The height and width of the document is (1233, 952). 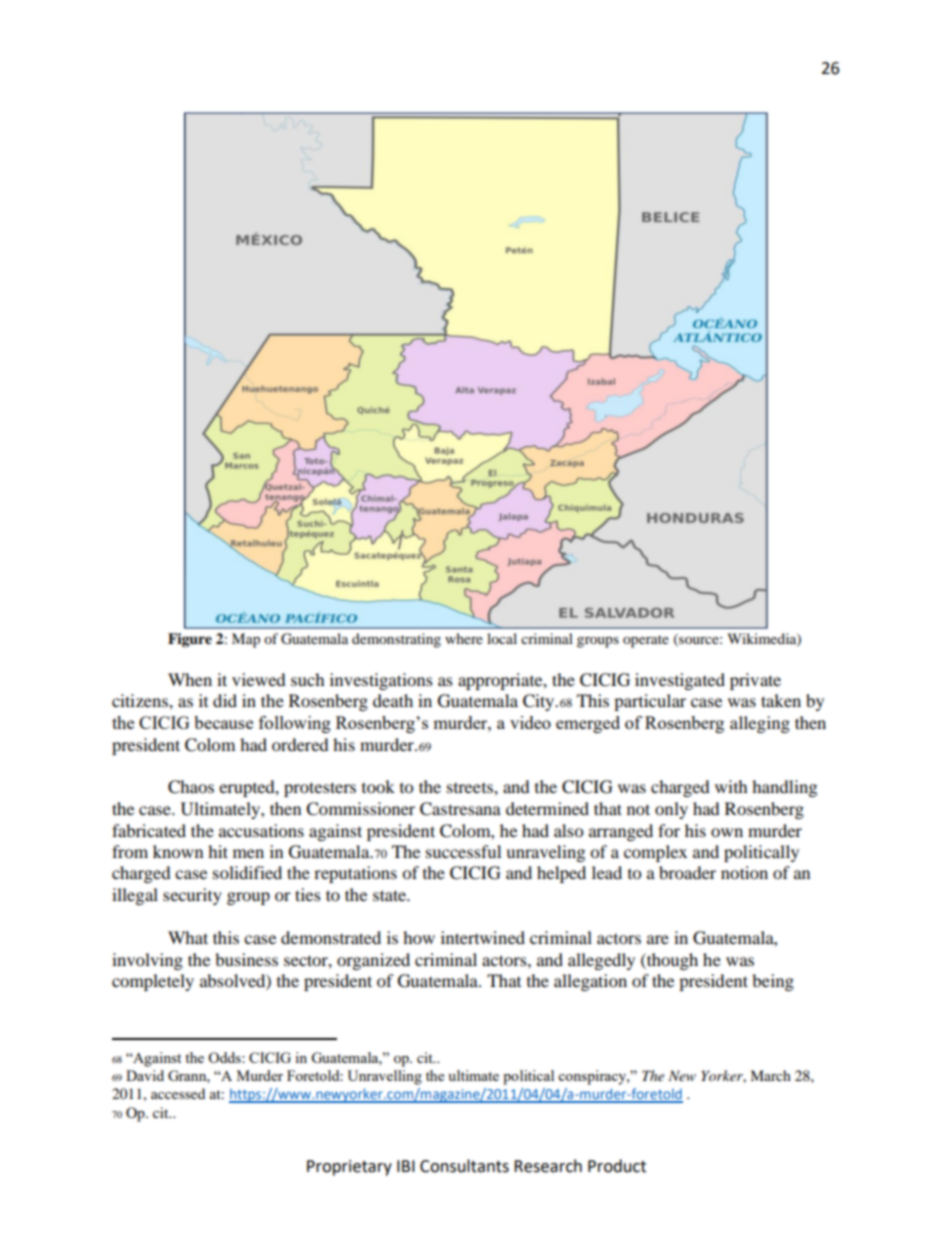 I want to click on Consultants, so click(x=464, y=1166).
